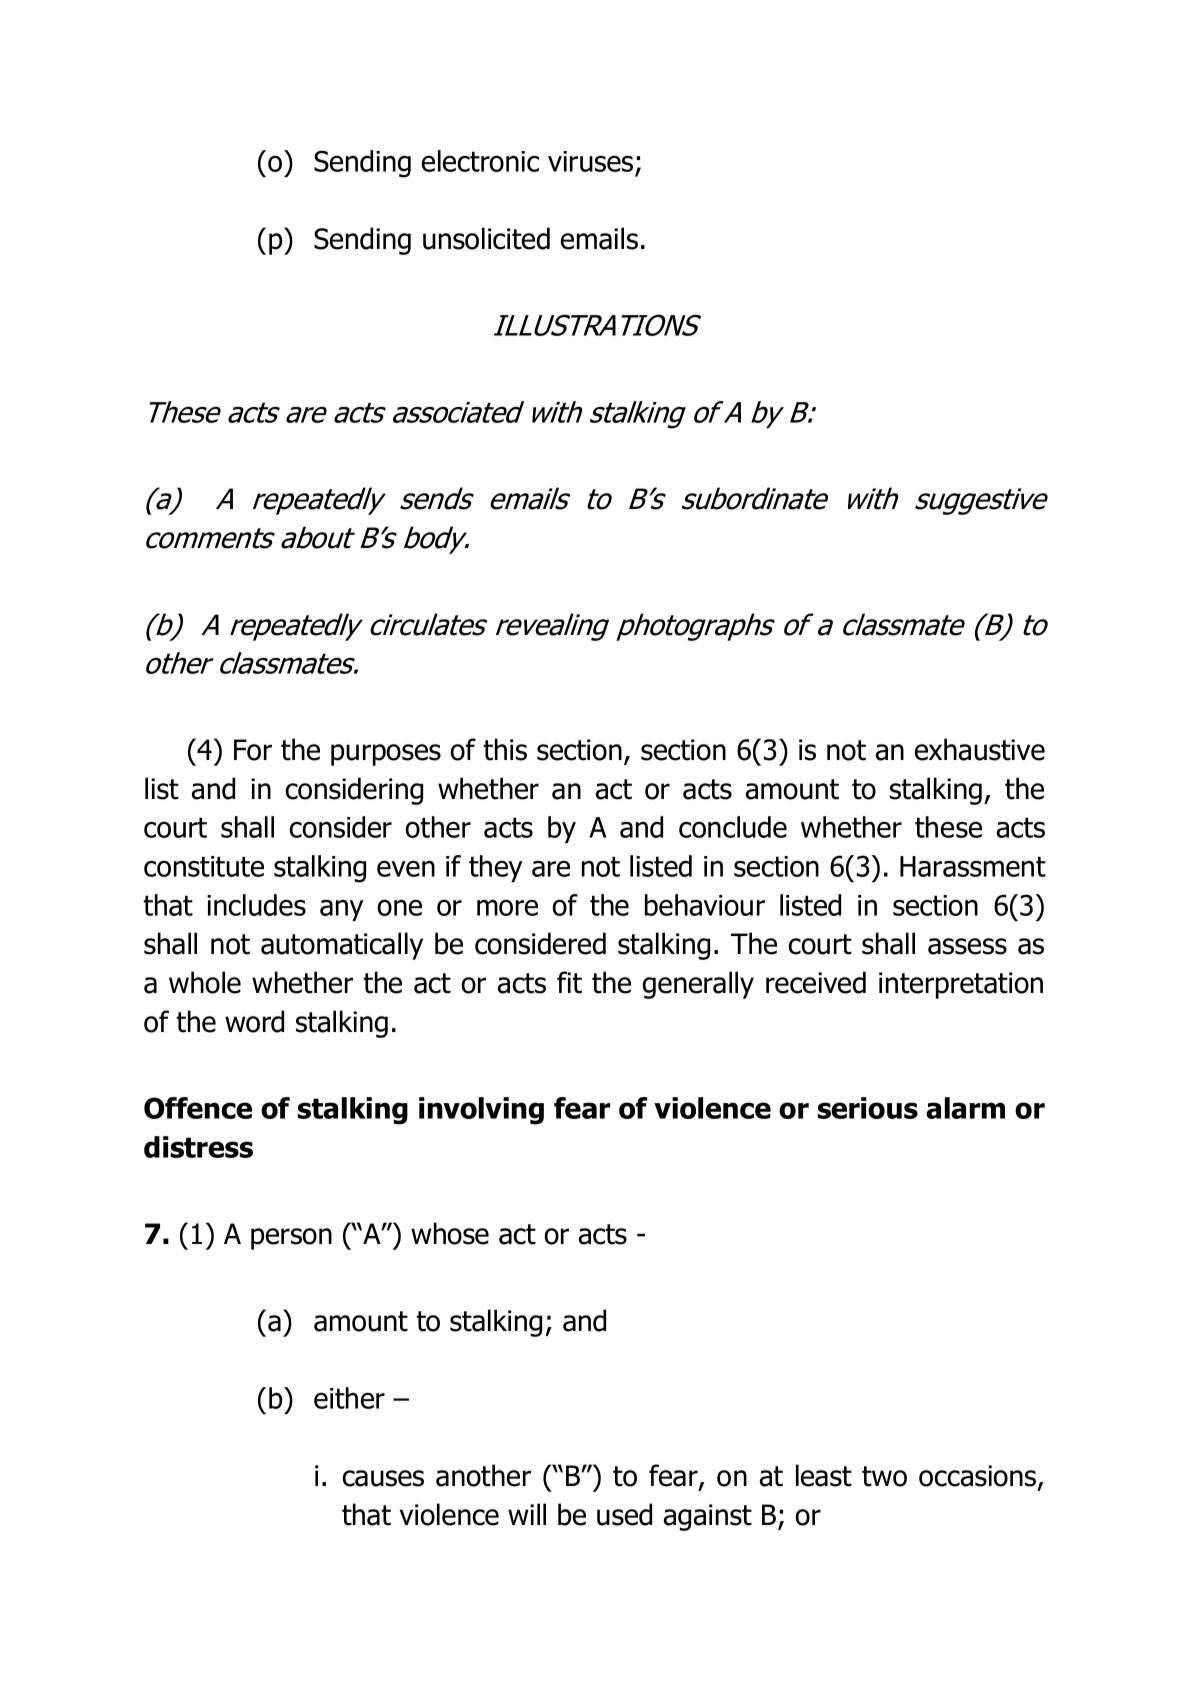 The image size is (1189, 1681). I want to click on Harassment, so click(973, 866).
